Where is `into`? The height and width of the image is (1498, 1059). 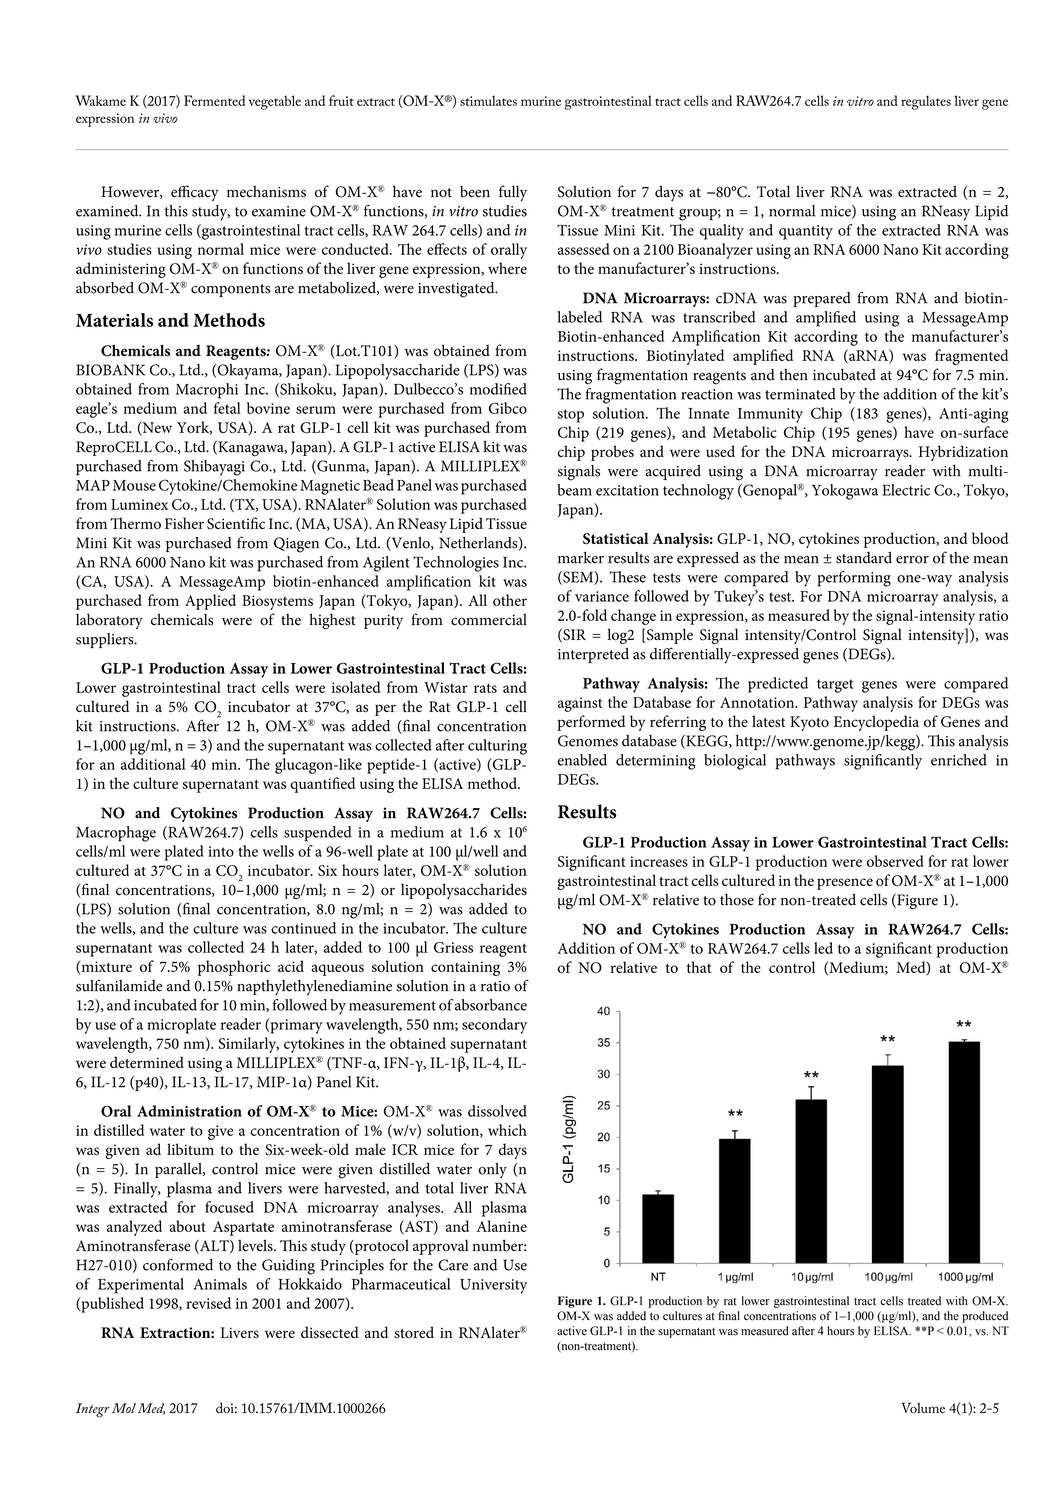 into is located at coordinates (221, 851).
